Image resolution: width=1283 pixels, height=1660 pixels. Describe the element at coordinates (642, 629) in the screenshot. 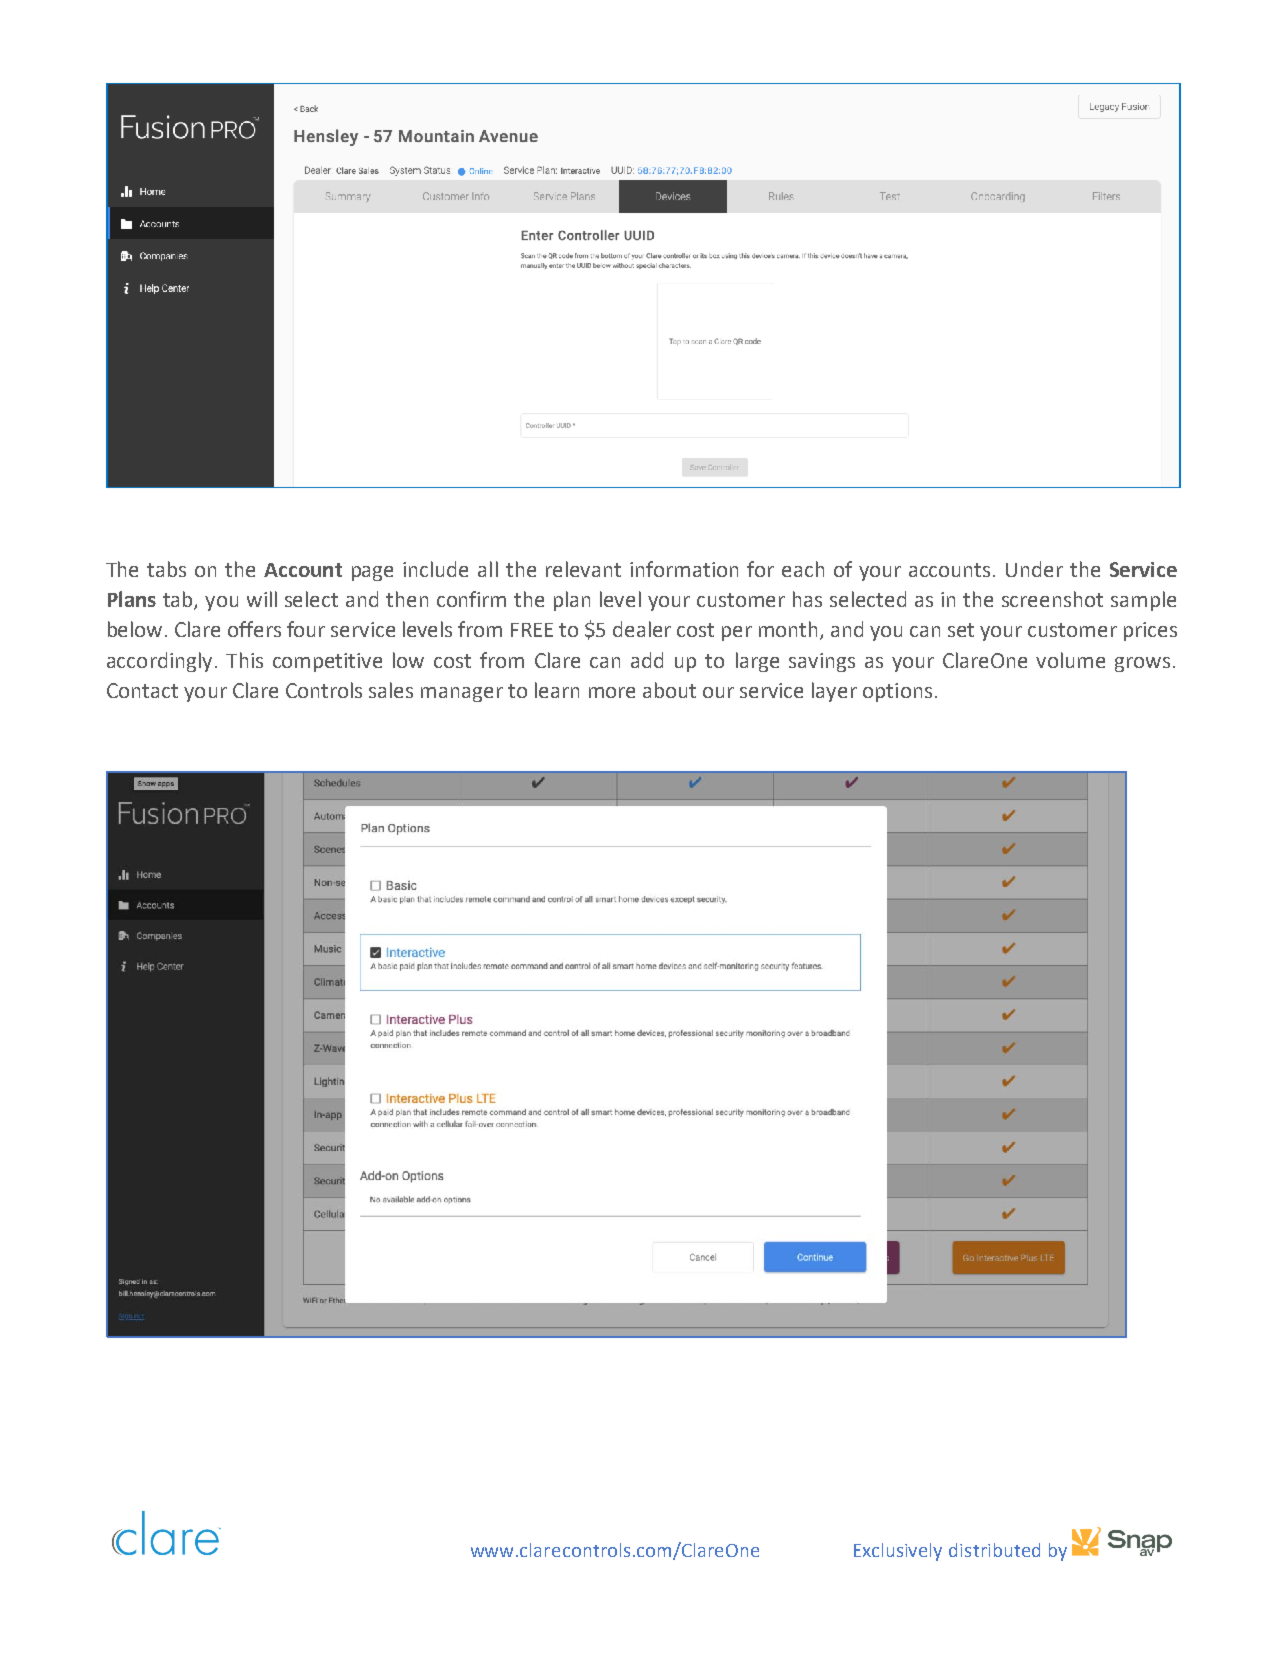

I see `dealer` at that location.
